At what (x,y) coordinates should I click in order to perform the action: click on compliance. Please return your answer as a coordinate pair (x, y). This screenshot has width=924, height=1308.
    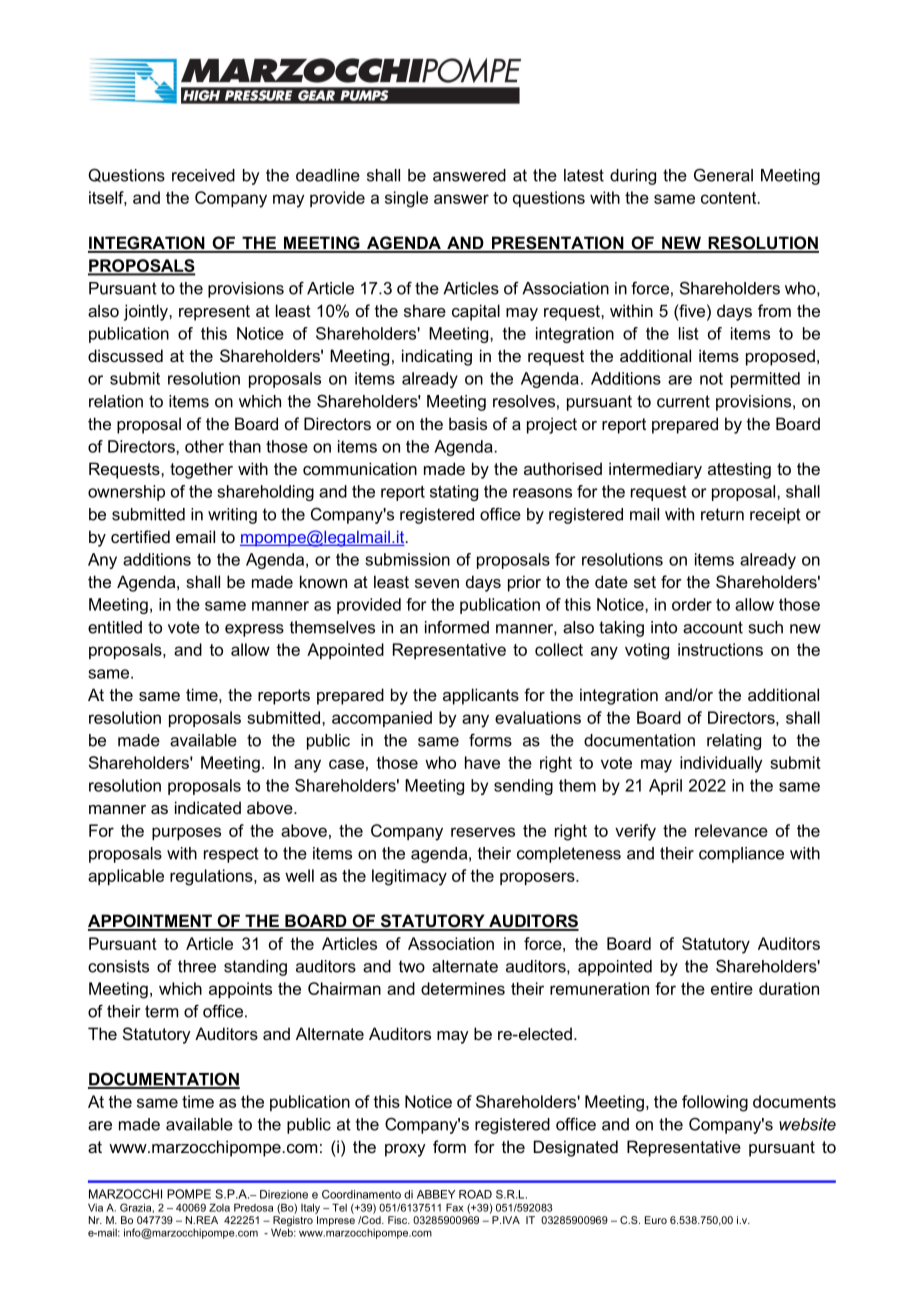
    Looking at the image, I should click on (741, 855).
